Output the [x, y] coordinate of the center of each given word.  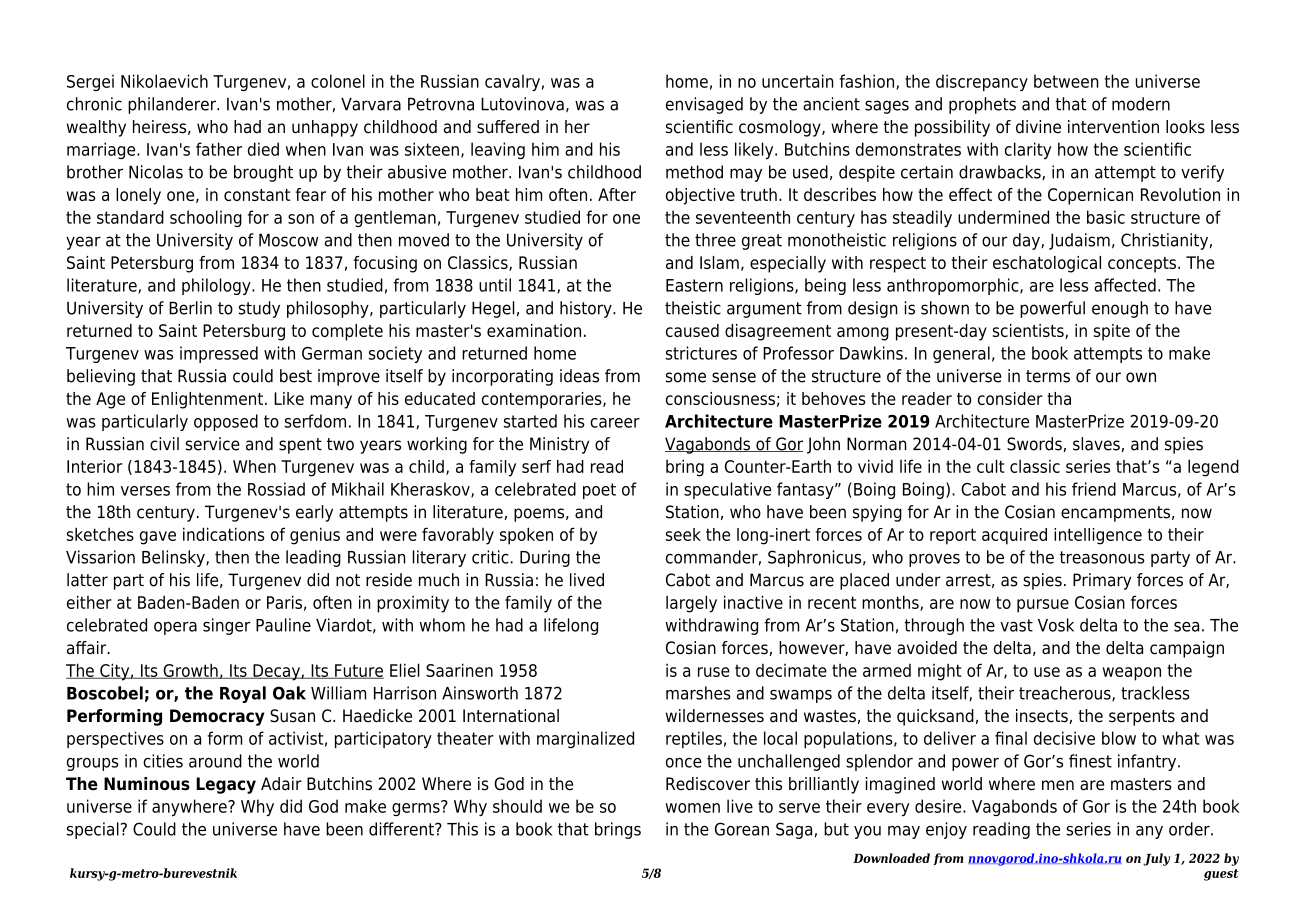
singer [227, 626]
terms [1048, 376]
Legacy [226, 785]
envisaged [704, 105]
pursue [1043, 606]
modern [1141, 104]
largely [691, 604]
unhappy [325, 128]
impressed [219, 354]
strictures [701, 353]
